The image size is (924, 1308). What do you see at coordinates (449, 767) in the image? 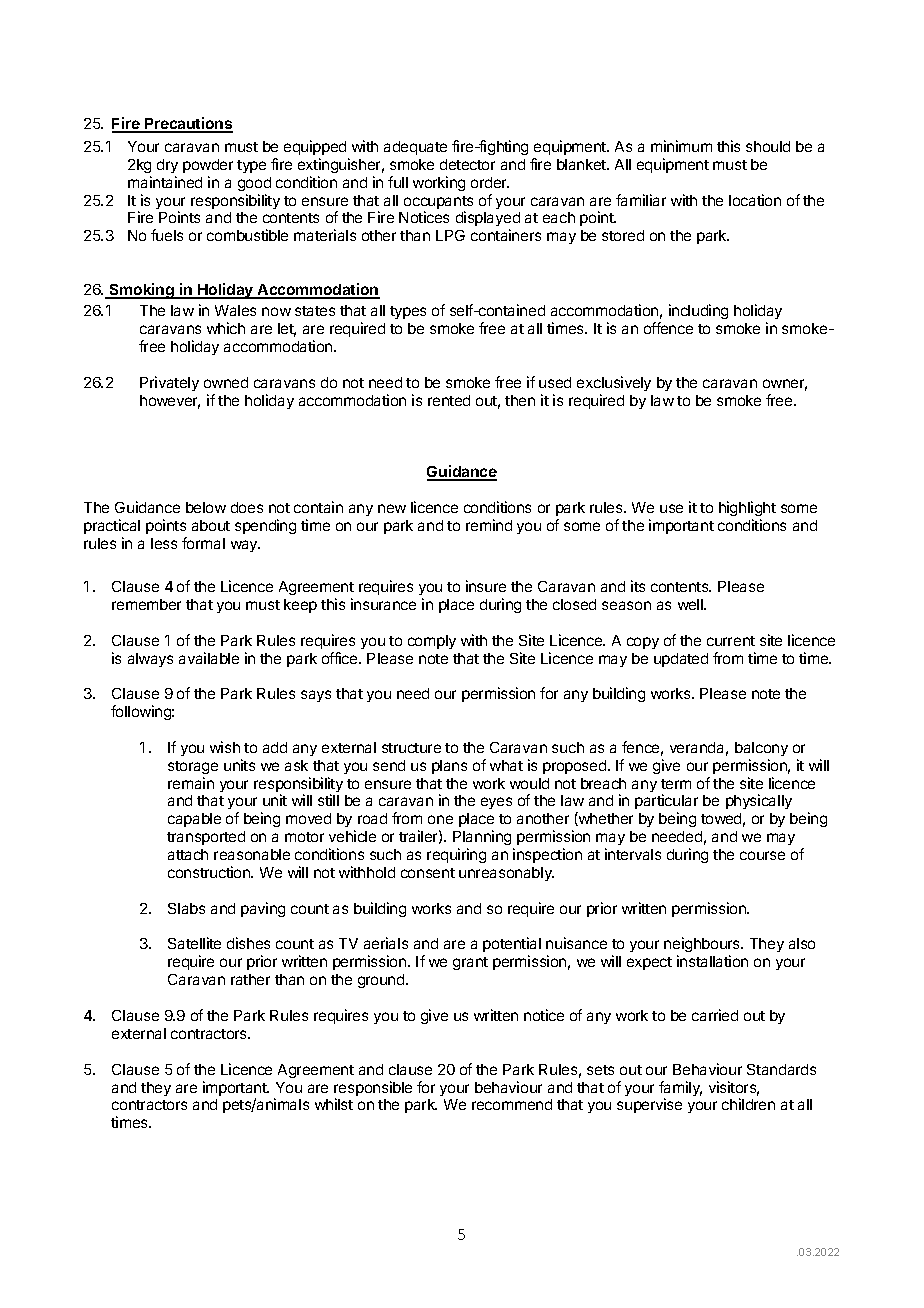
I see `plans` at bounding box center [449, 767].
